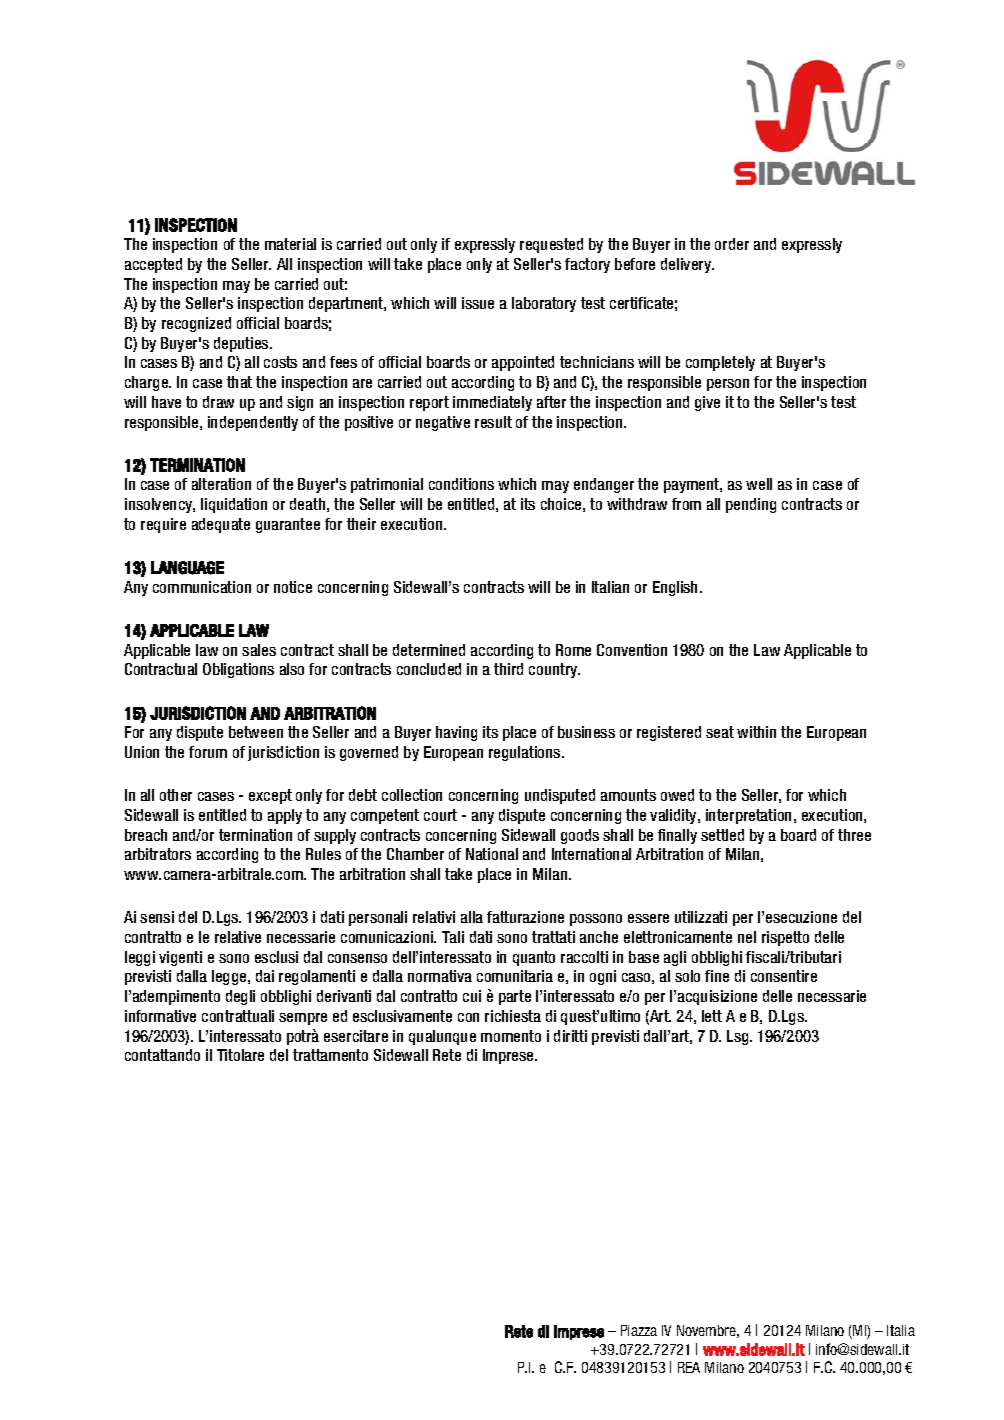  I want to click on order, so click(732, 244).
